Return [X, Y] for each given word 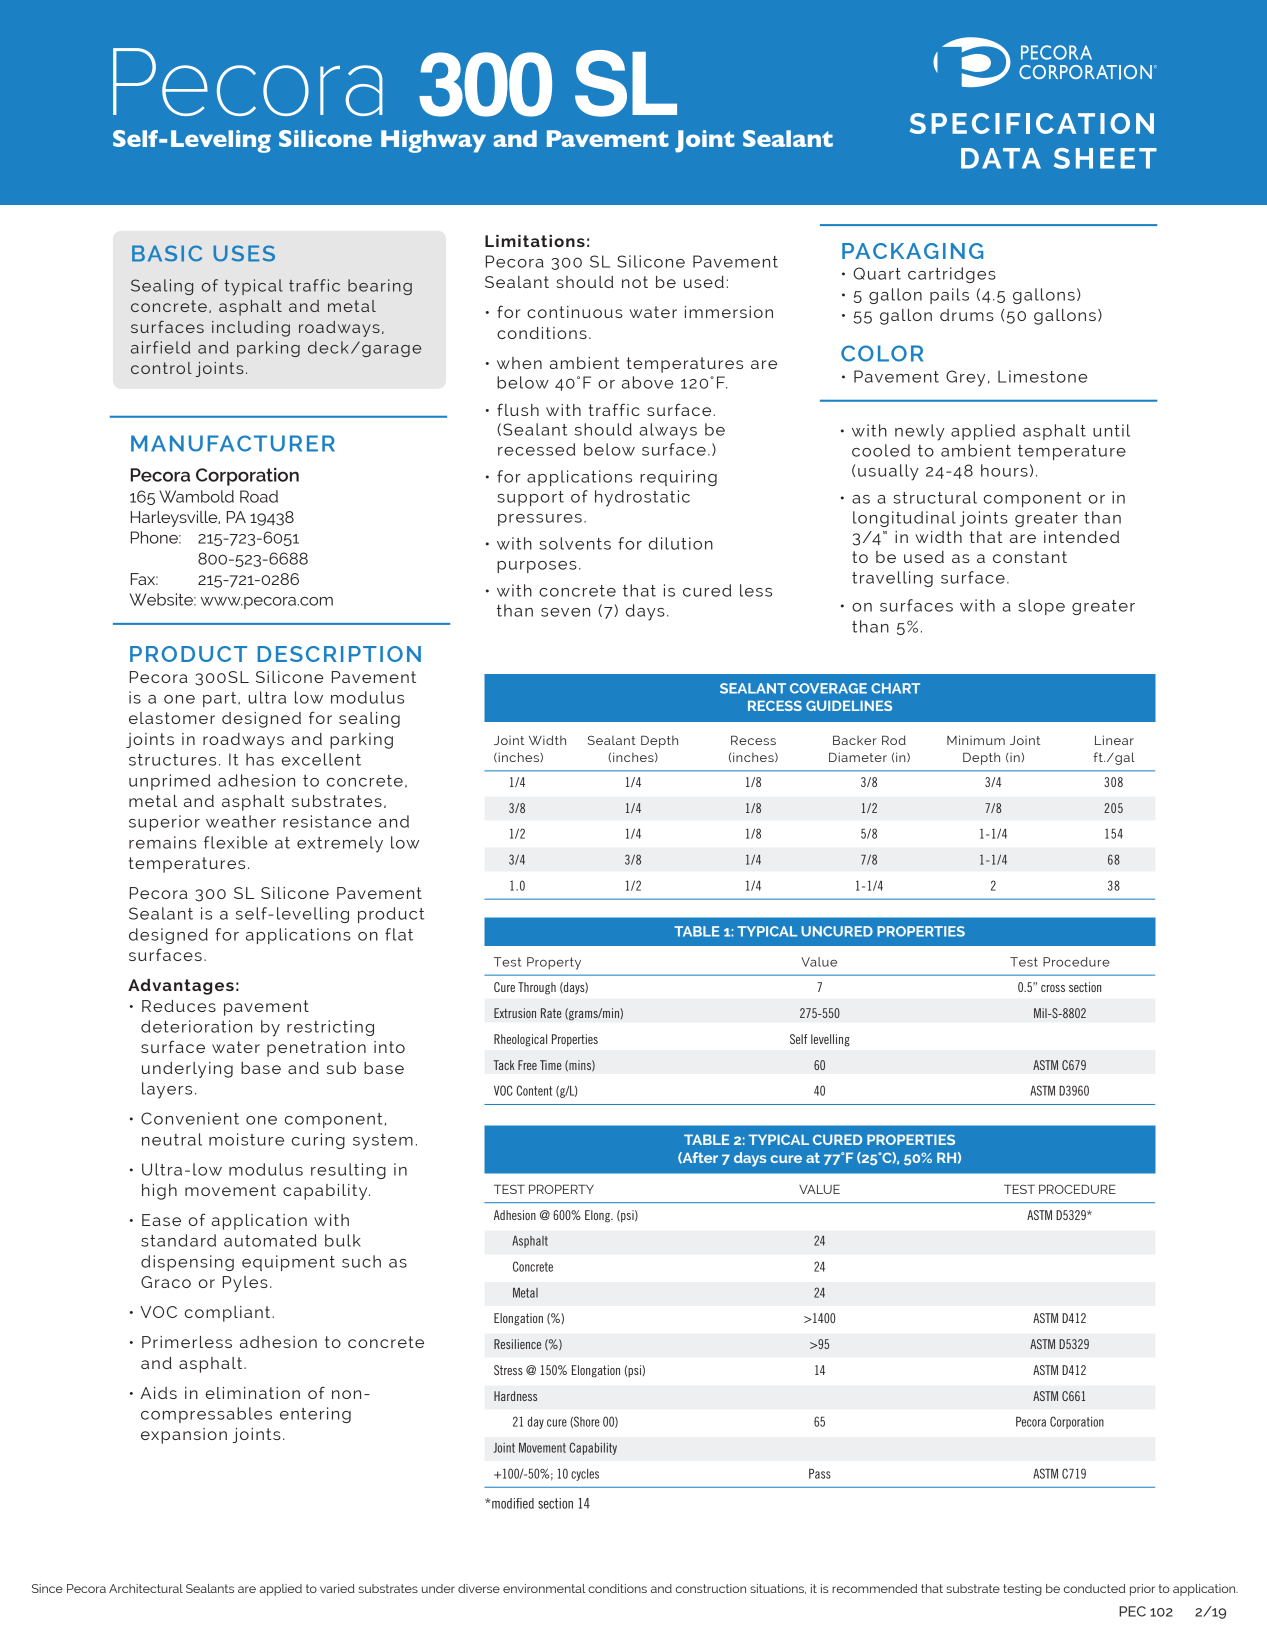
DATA [1001, 158]
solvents [575, 543]
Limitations [535, 241]
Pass [820, 1473]
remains [162, 842]
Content [534, 1090]
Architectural [146, 1588]
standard [178, 1240]
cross [1053, 988]
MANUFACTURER [233, 443]
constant [1030, 557]
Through [537, 988]
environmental [544, 1588]
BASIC [167, 253]
